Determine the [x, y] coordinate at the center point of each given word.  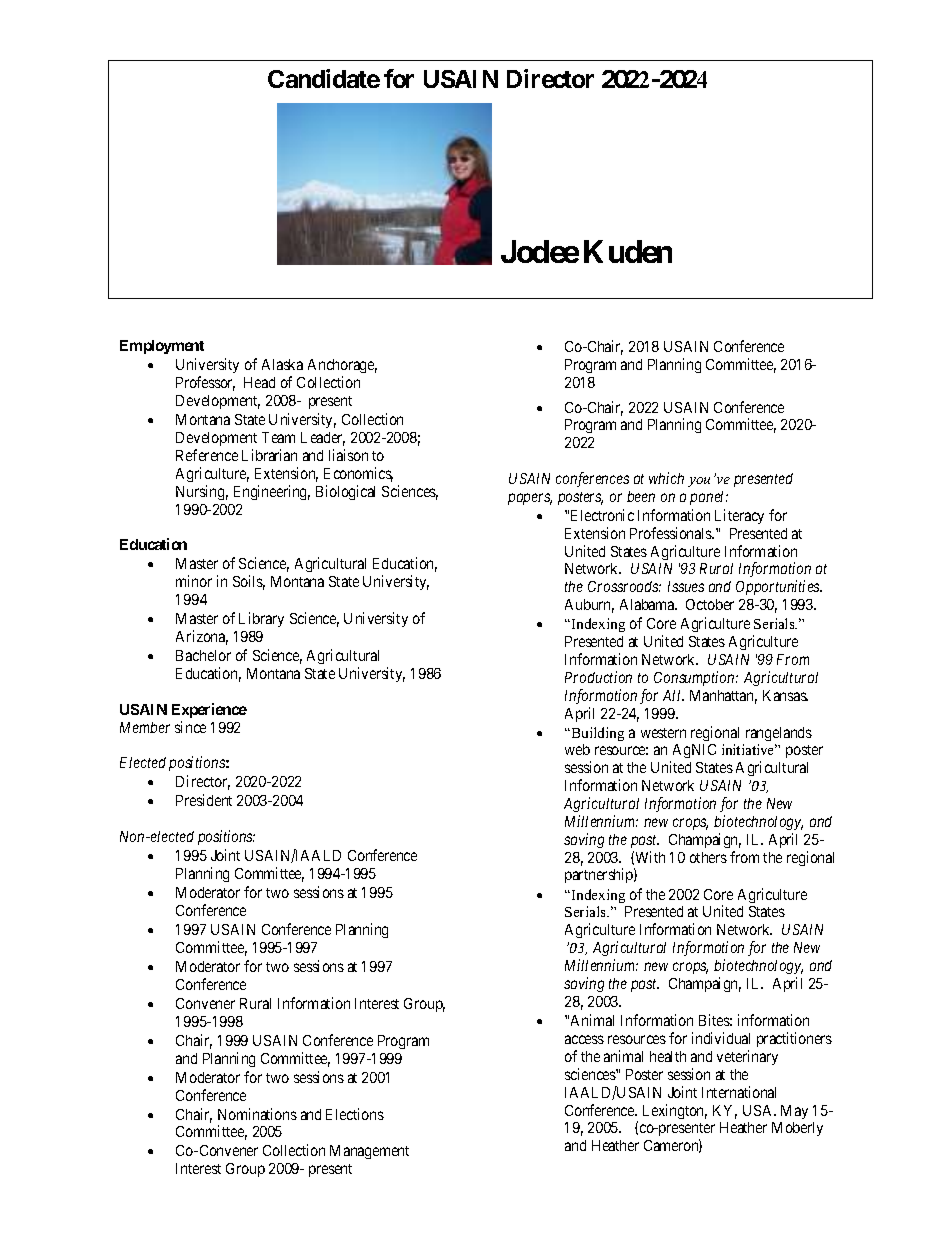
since [190, 727]
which [666, 478]
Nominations [257, 1114]
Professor [205, 383]
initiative [749, 749]
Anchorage [342, 368]
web [577, 749]
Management [369, 1152]
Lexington [675, 1111]
